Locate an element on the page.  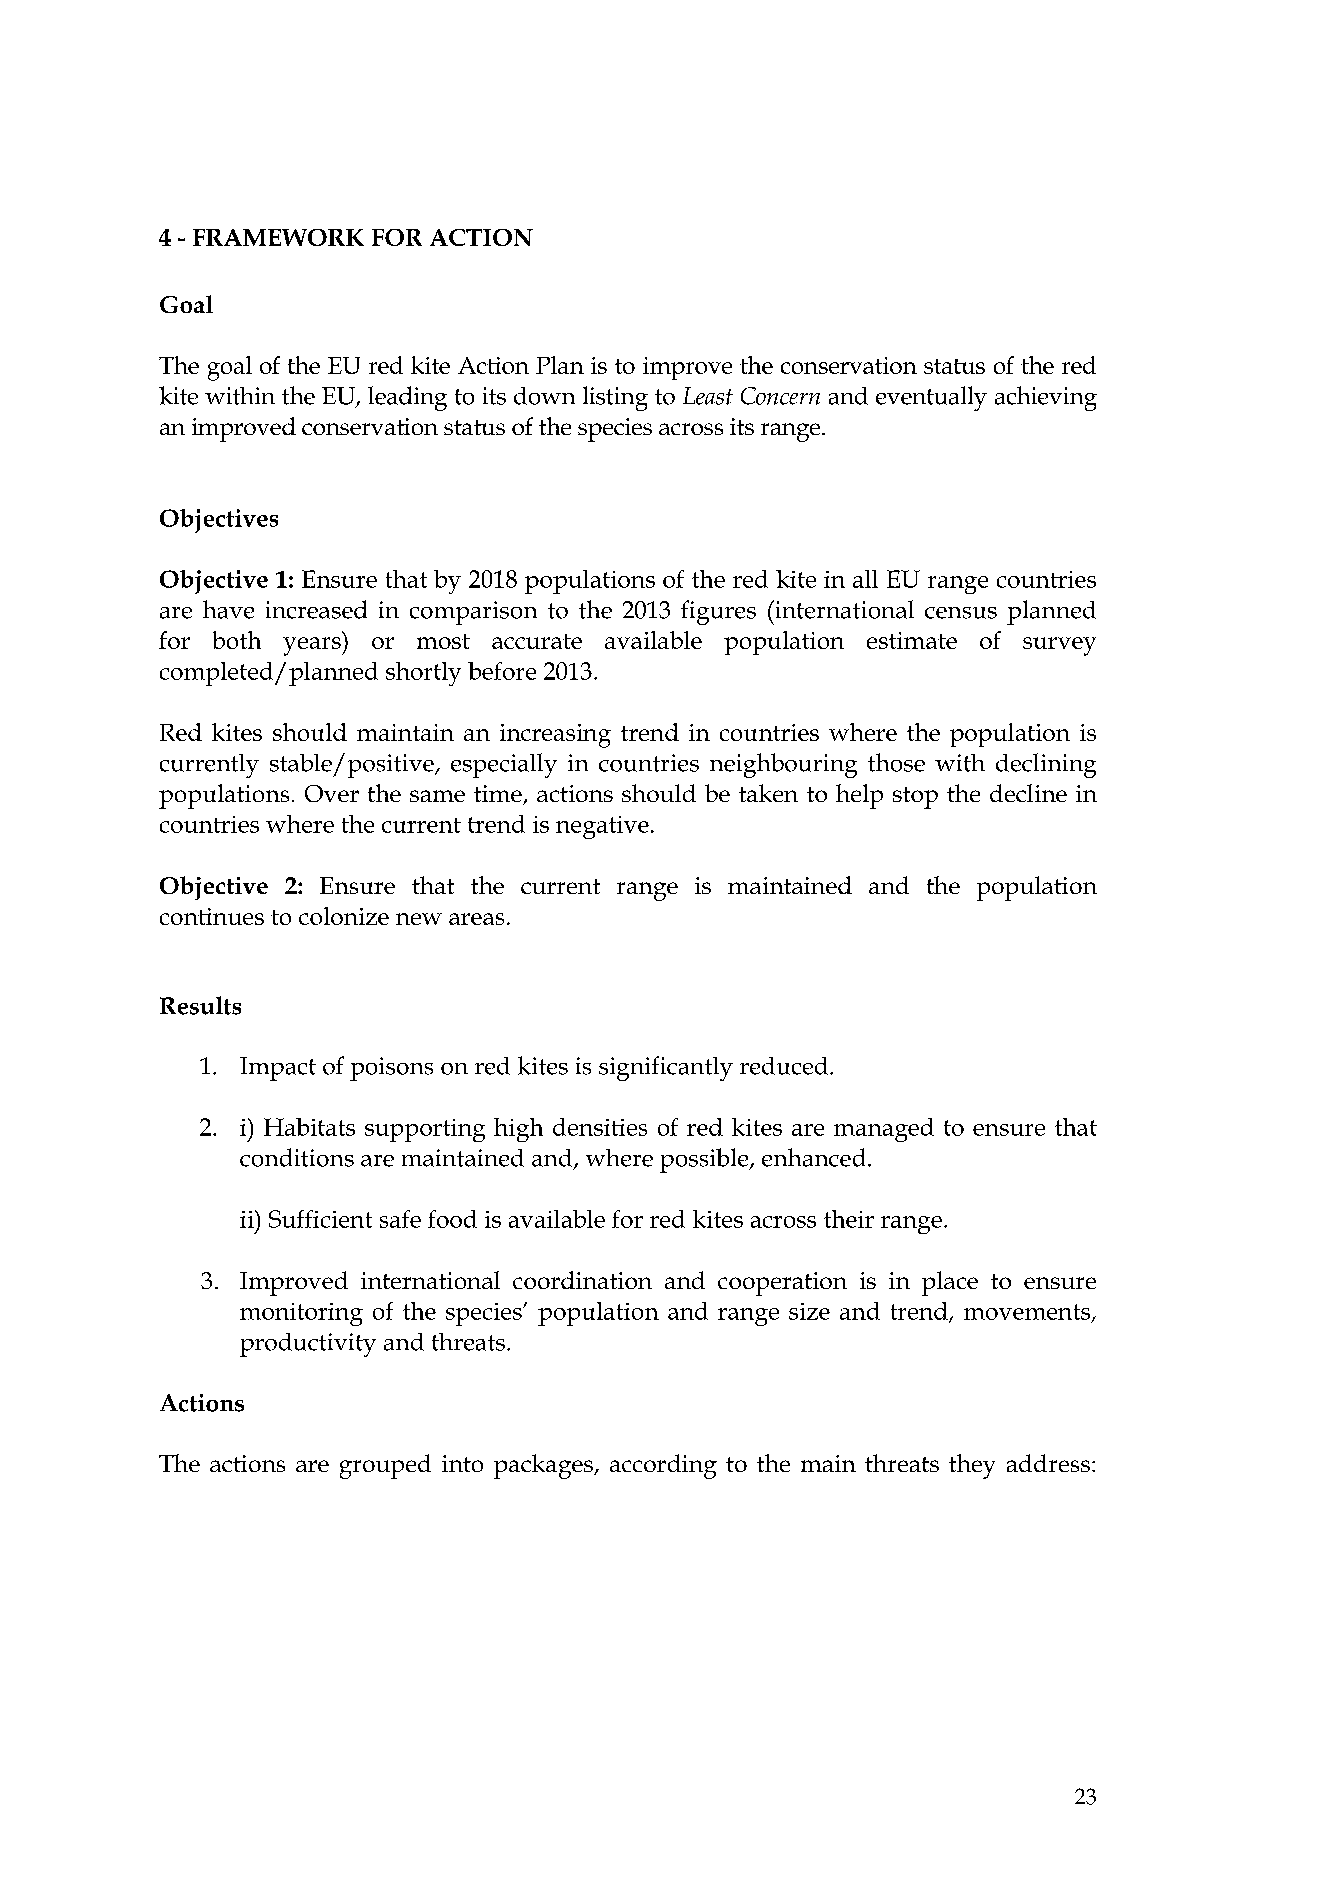
eventually is located at coordinates (931, 398).
